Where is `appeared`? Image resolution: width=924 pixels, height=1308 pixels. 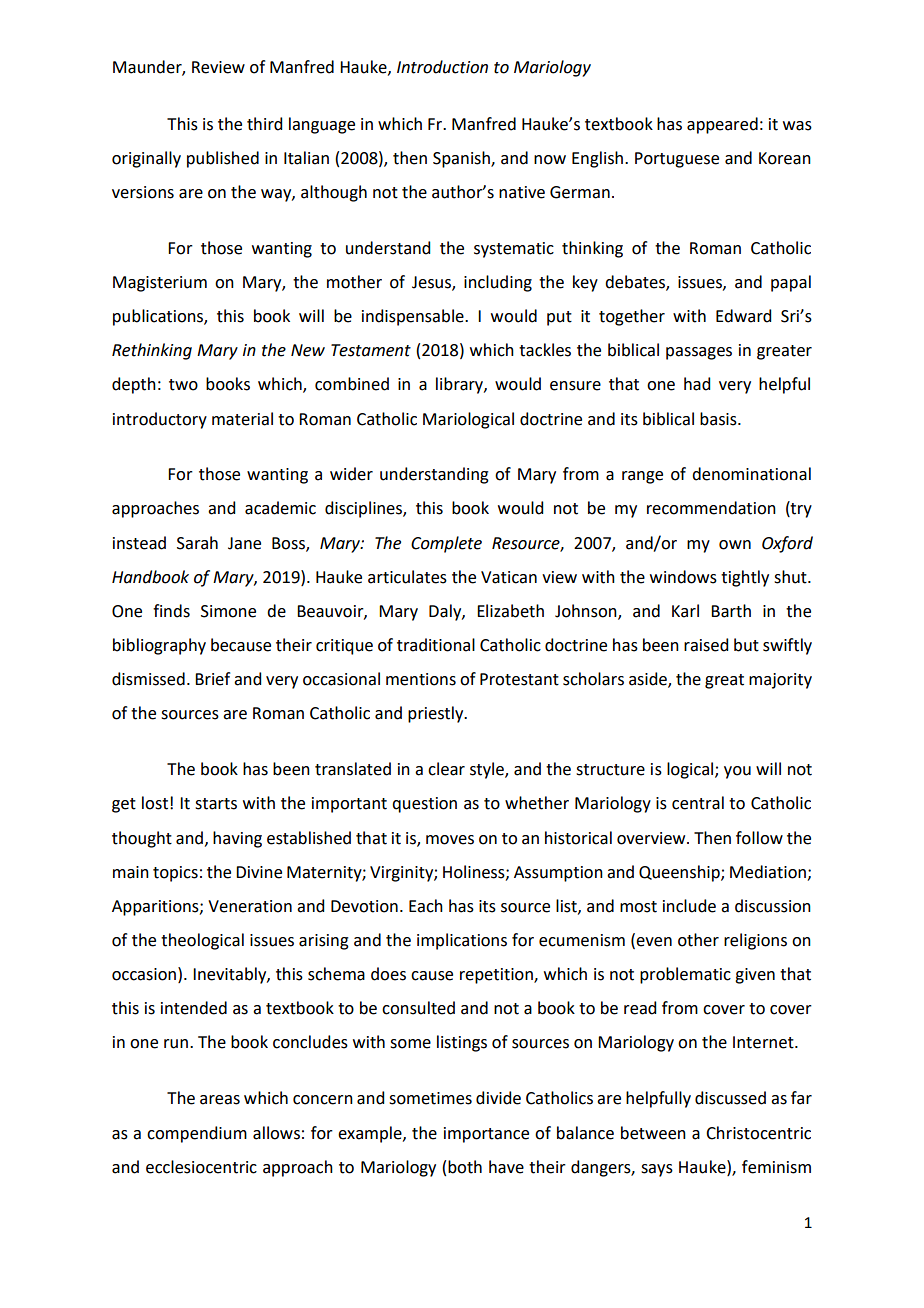
appeared is located at coordinates (722, 125).
